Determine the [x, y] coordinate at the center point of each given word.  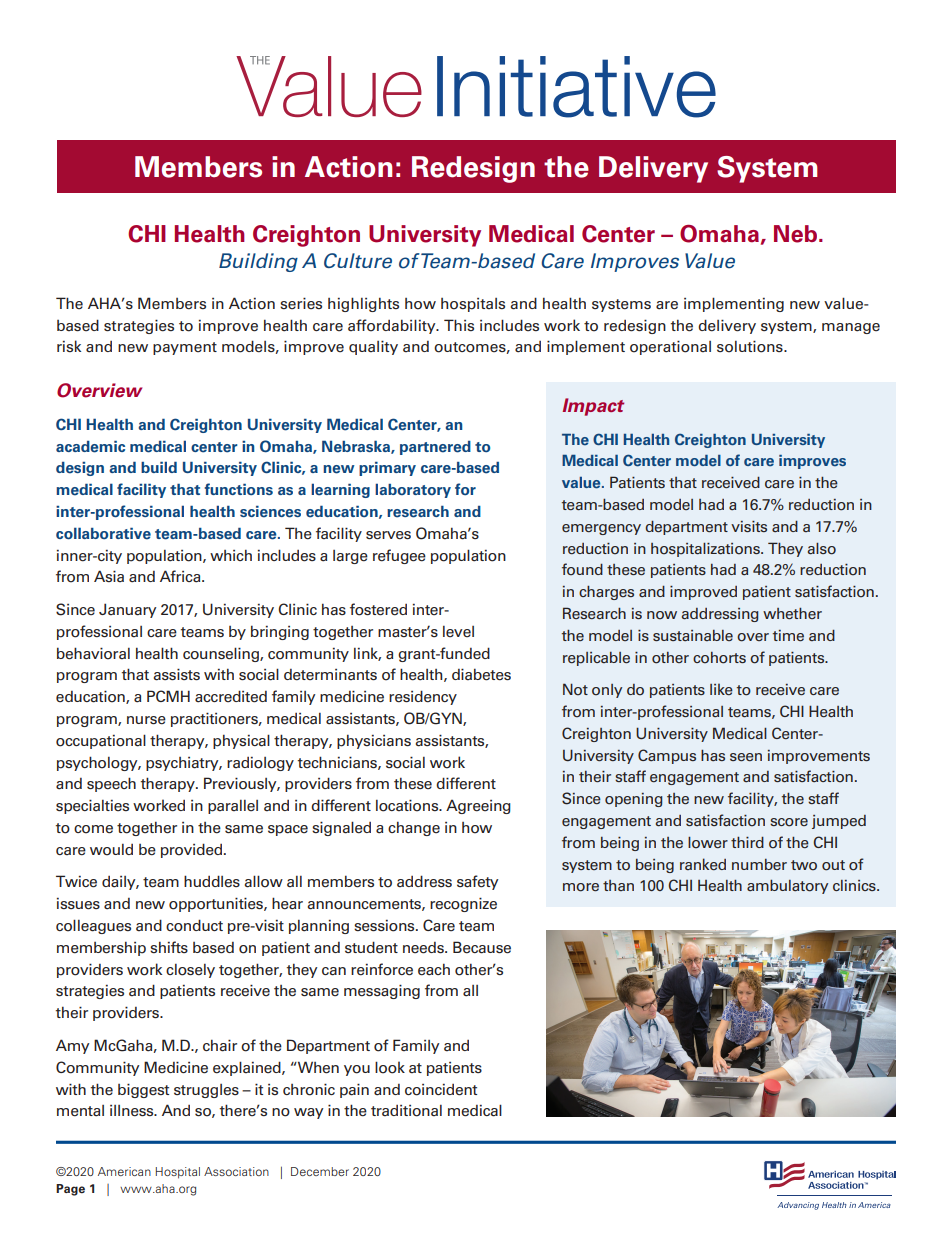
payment [185, 348]
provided [191, 850]
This [459, 325]
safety [478, 882]
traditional [406, 1111]
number [759, 864]
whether [792, 613]
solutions [751, 346]
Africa [181, 576]
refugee [399, 556]
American [124, 1171]
